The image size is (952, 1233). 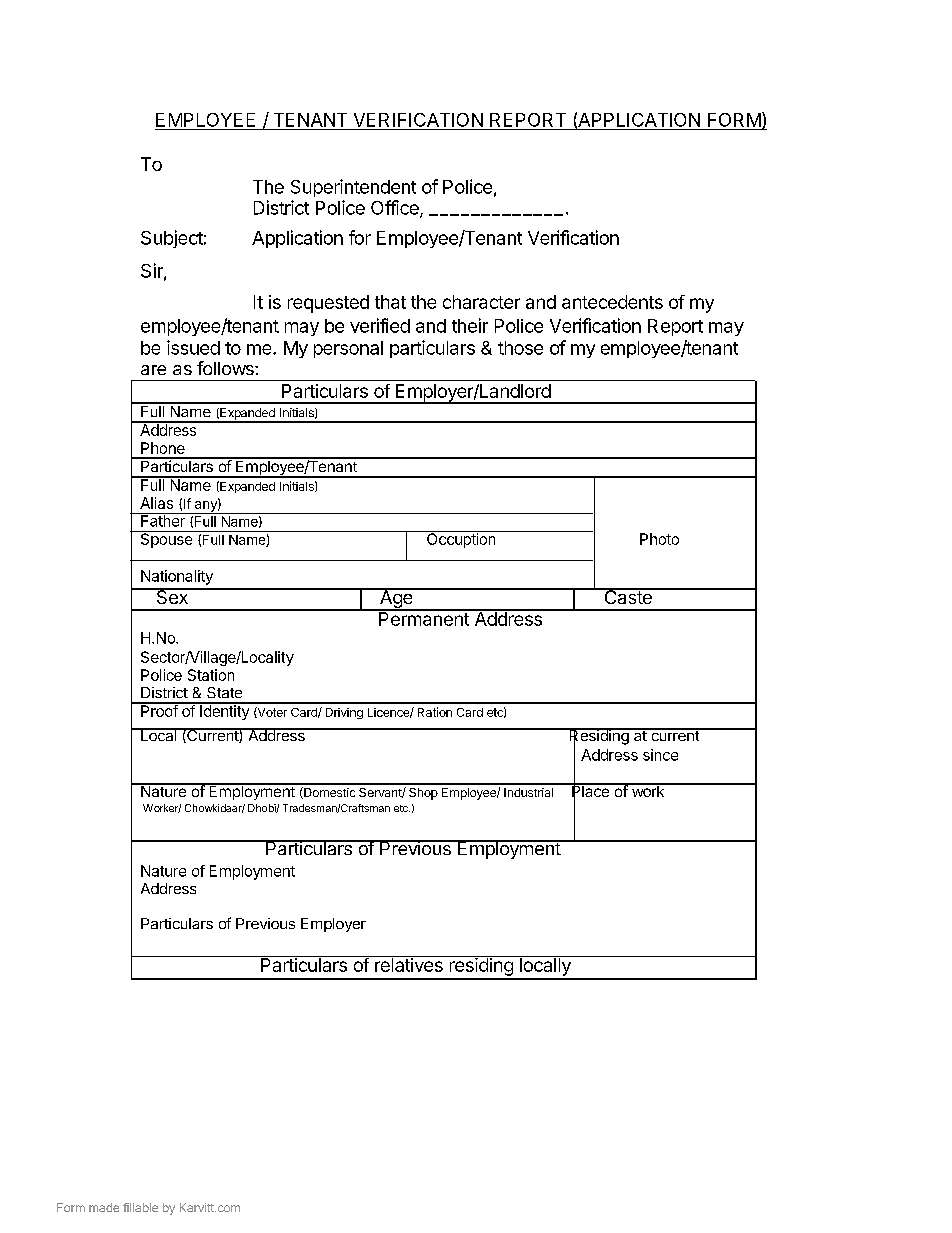 What do you see at coordinates (193, 347) in the page?
I see `issued` at bounding box center [193, 347].
